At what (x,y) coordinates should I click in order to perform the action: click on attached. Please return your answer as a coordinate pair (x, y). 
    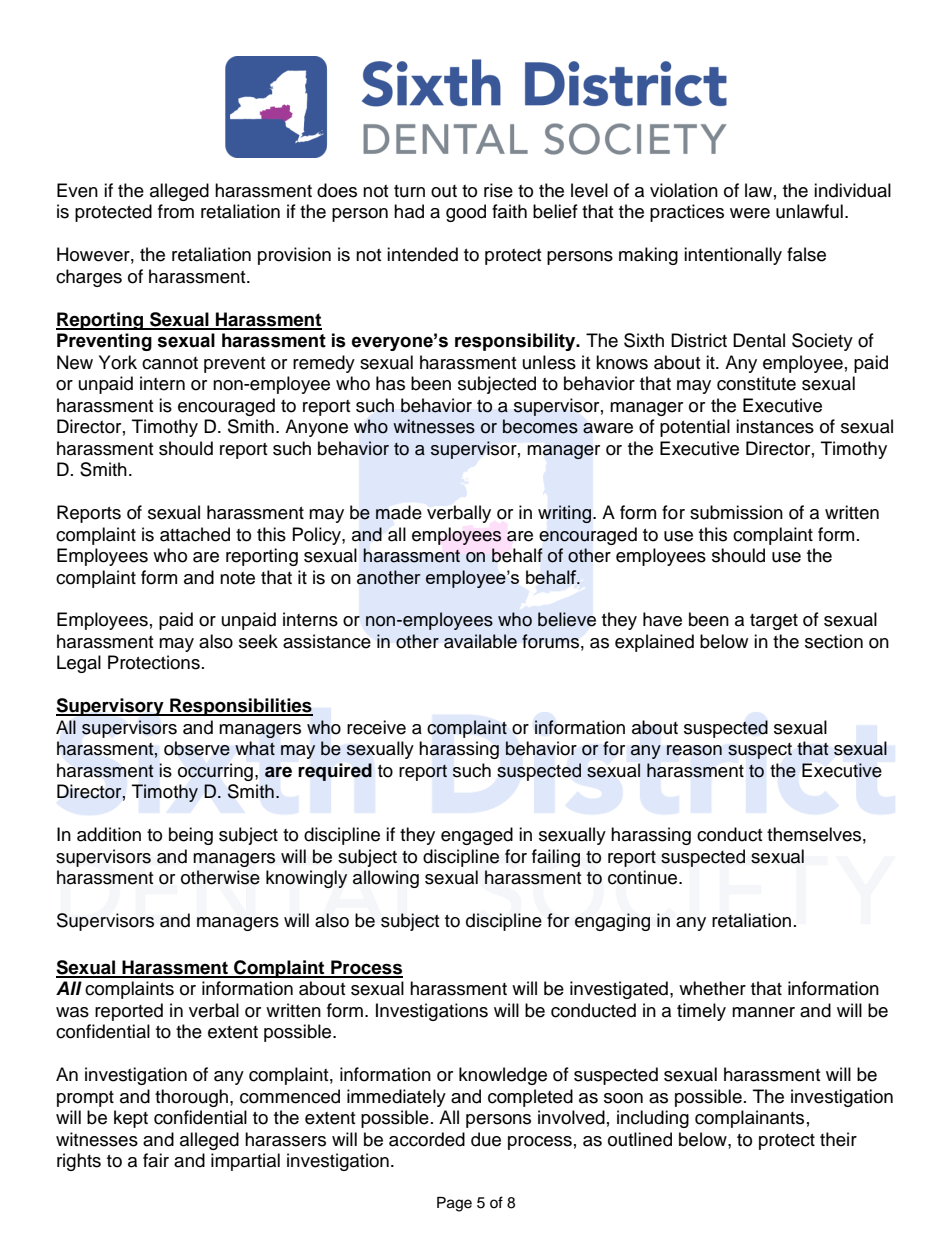
    Looking at the image, I should click on (195, 534).
